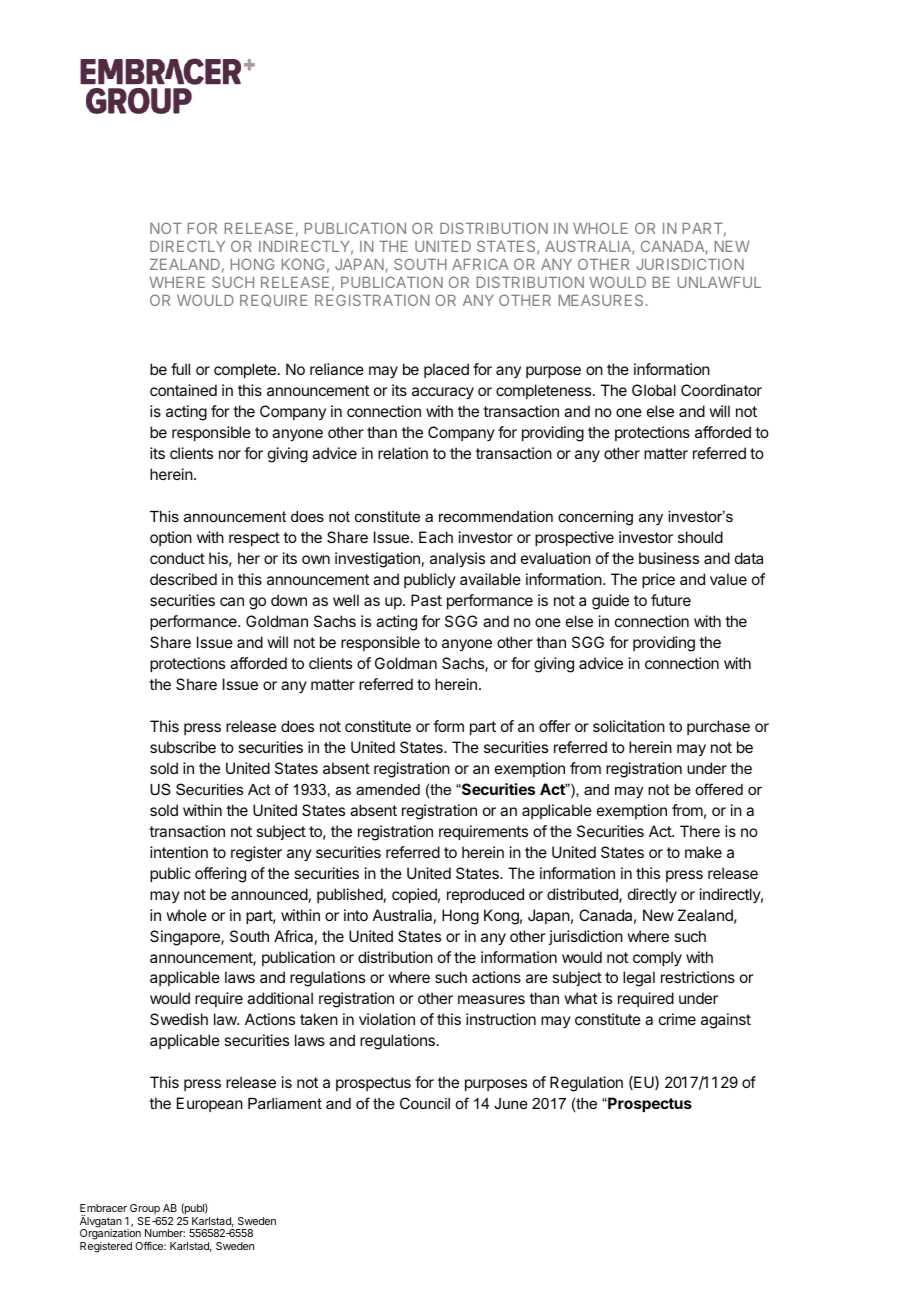 The width and height of the screenshot is (924, 1308). What do you see at coordinates (388, 789) in the screenshot?
I see `amended` at bounding box center [388, 789].
